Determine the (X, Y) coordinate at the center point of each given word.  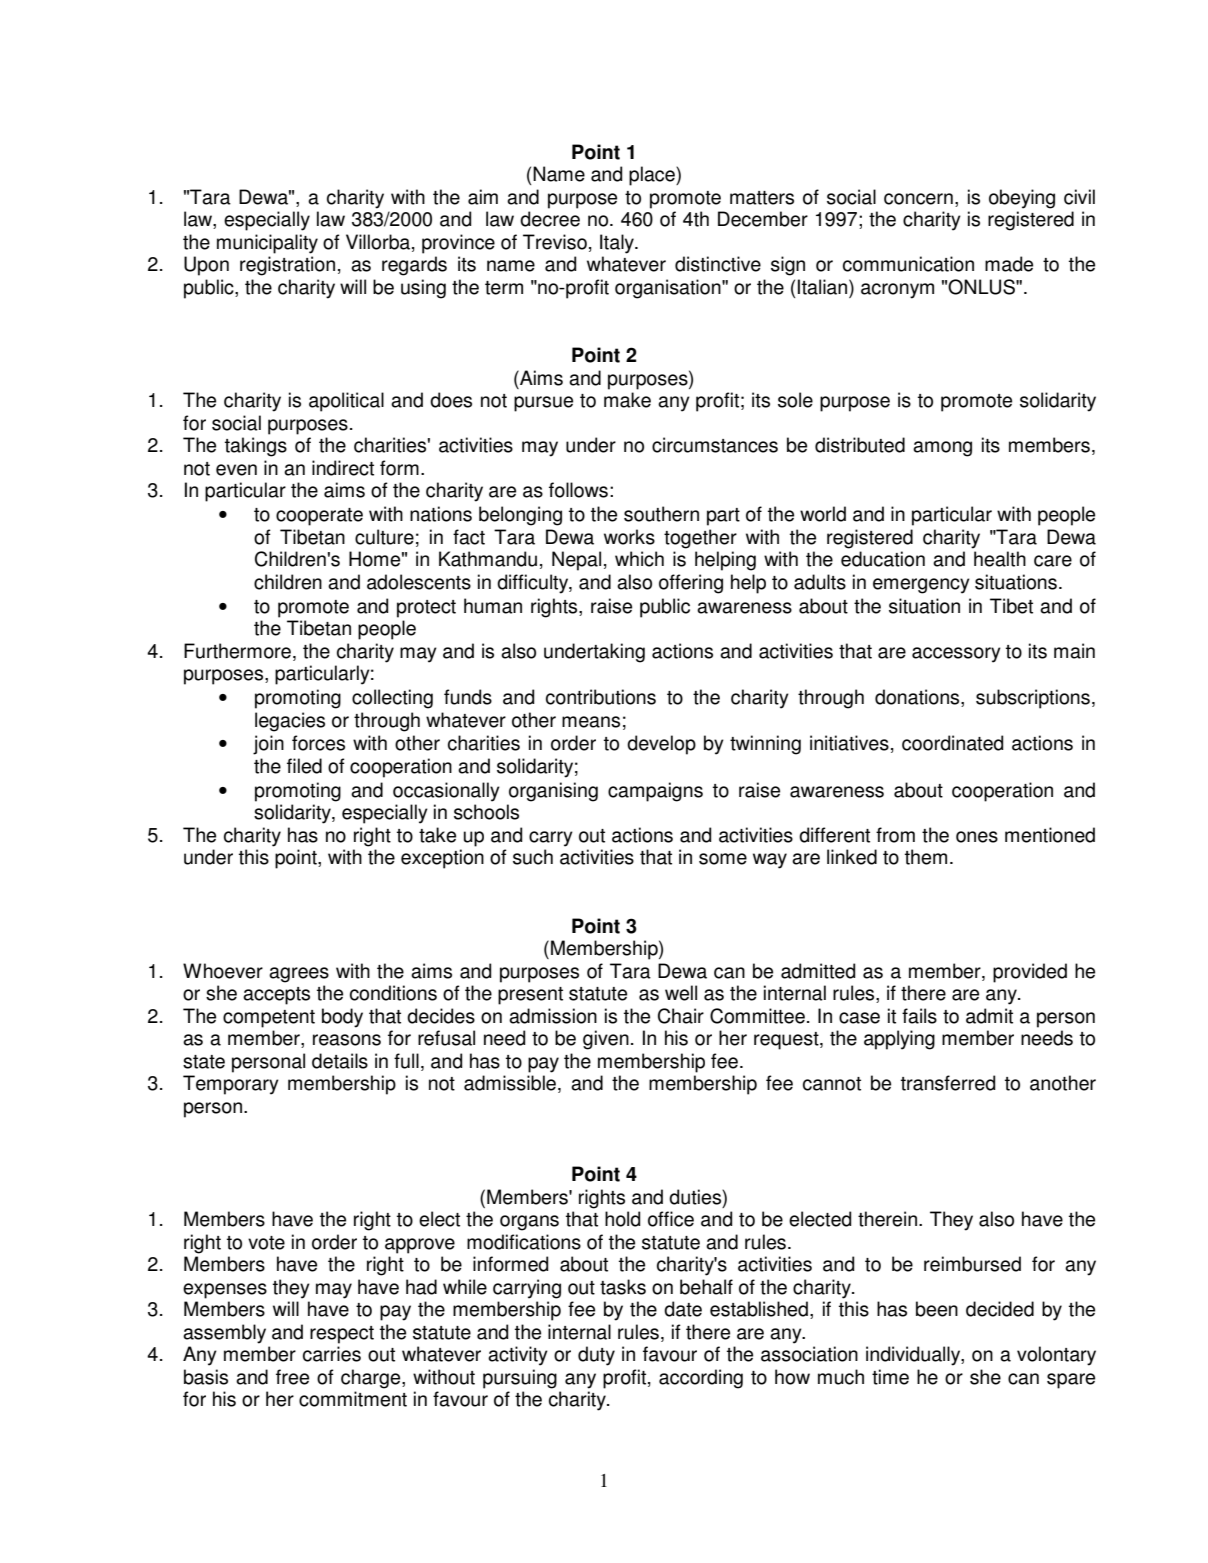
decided (1000, 1309)
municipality (267, 244)
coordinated (952, 743)
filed (304, 766)
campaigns (655, 792)
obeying (1022, 199)
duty (596, 1356)
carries (332, 1354)
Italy (618, 244)
